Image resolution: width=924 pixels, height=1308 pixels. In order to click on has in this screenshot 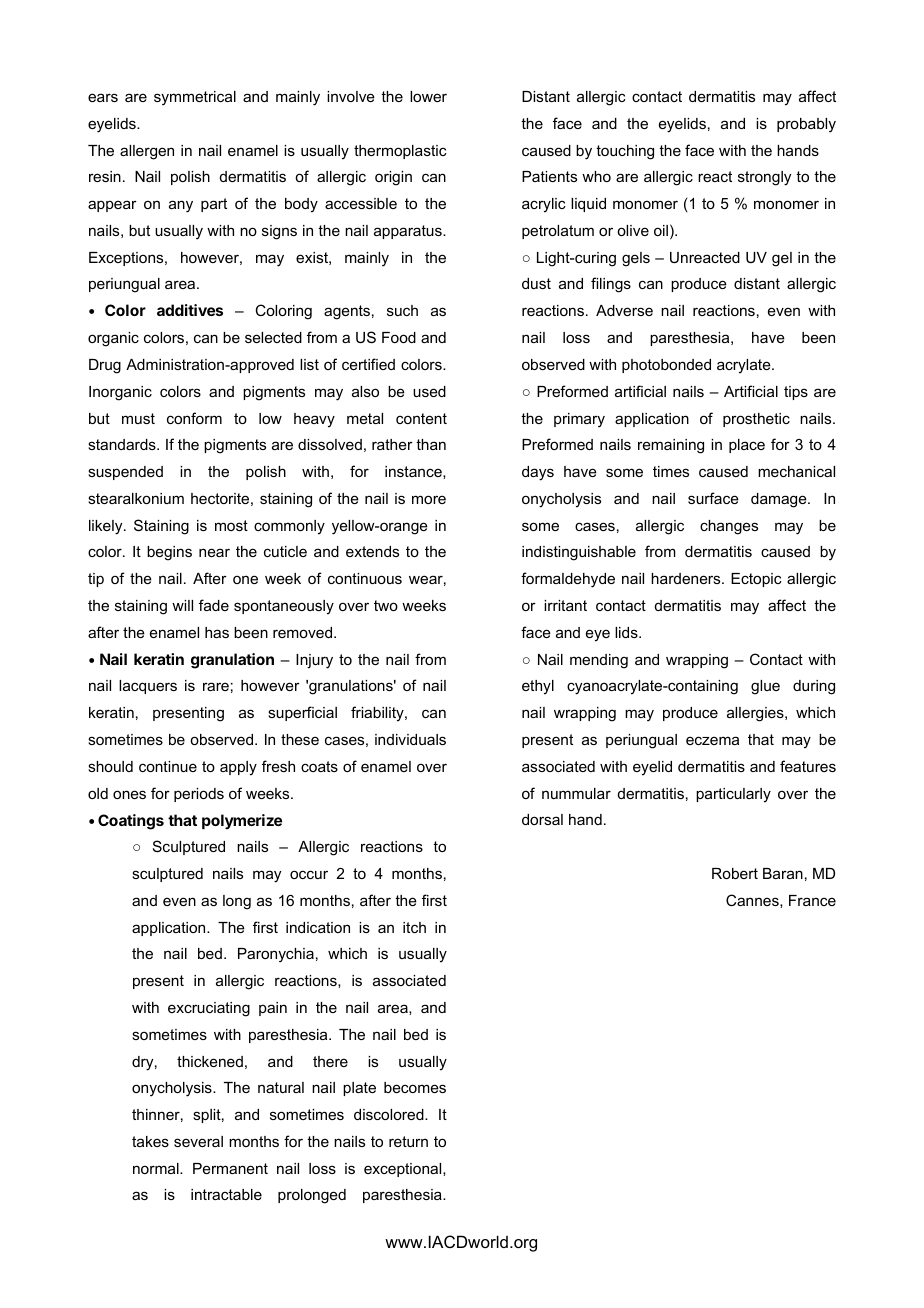, I will do `click(217, 632)`.
